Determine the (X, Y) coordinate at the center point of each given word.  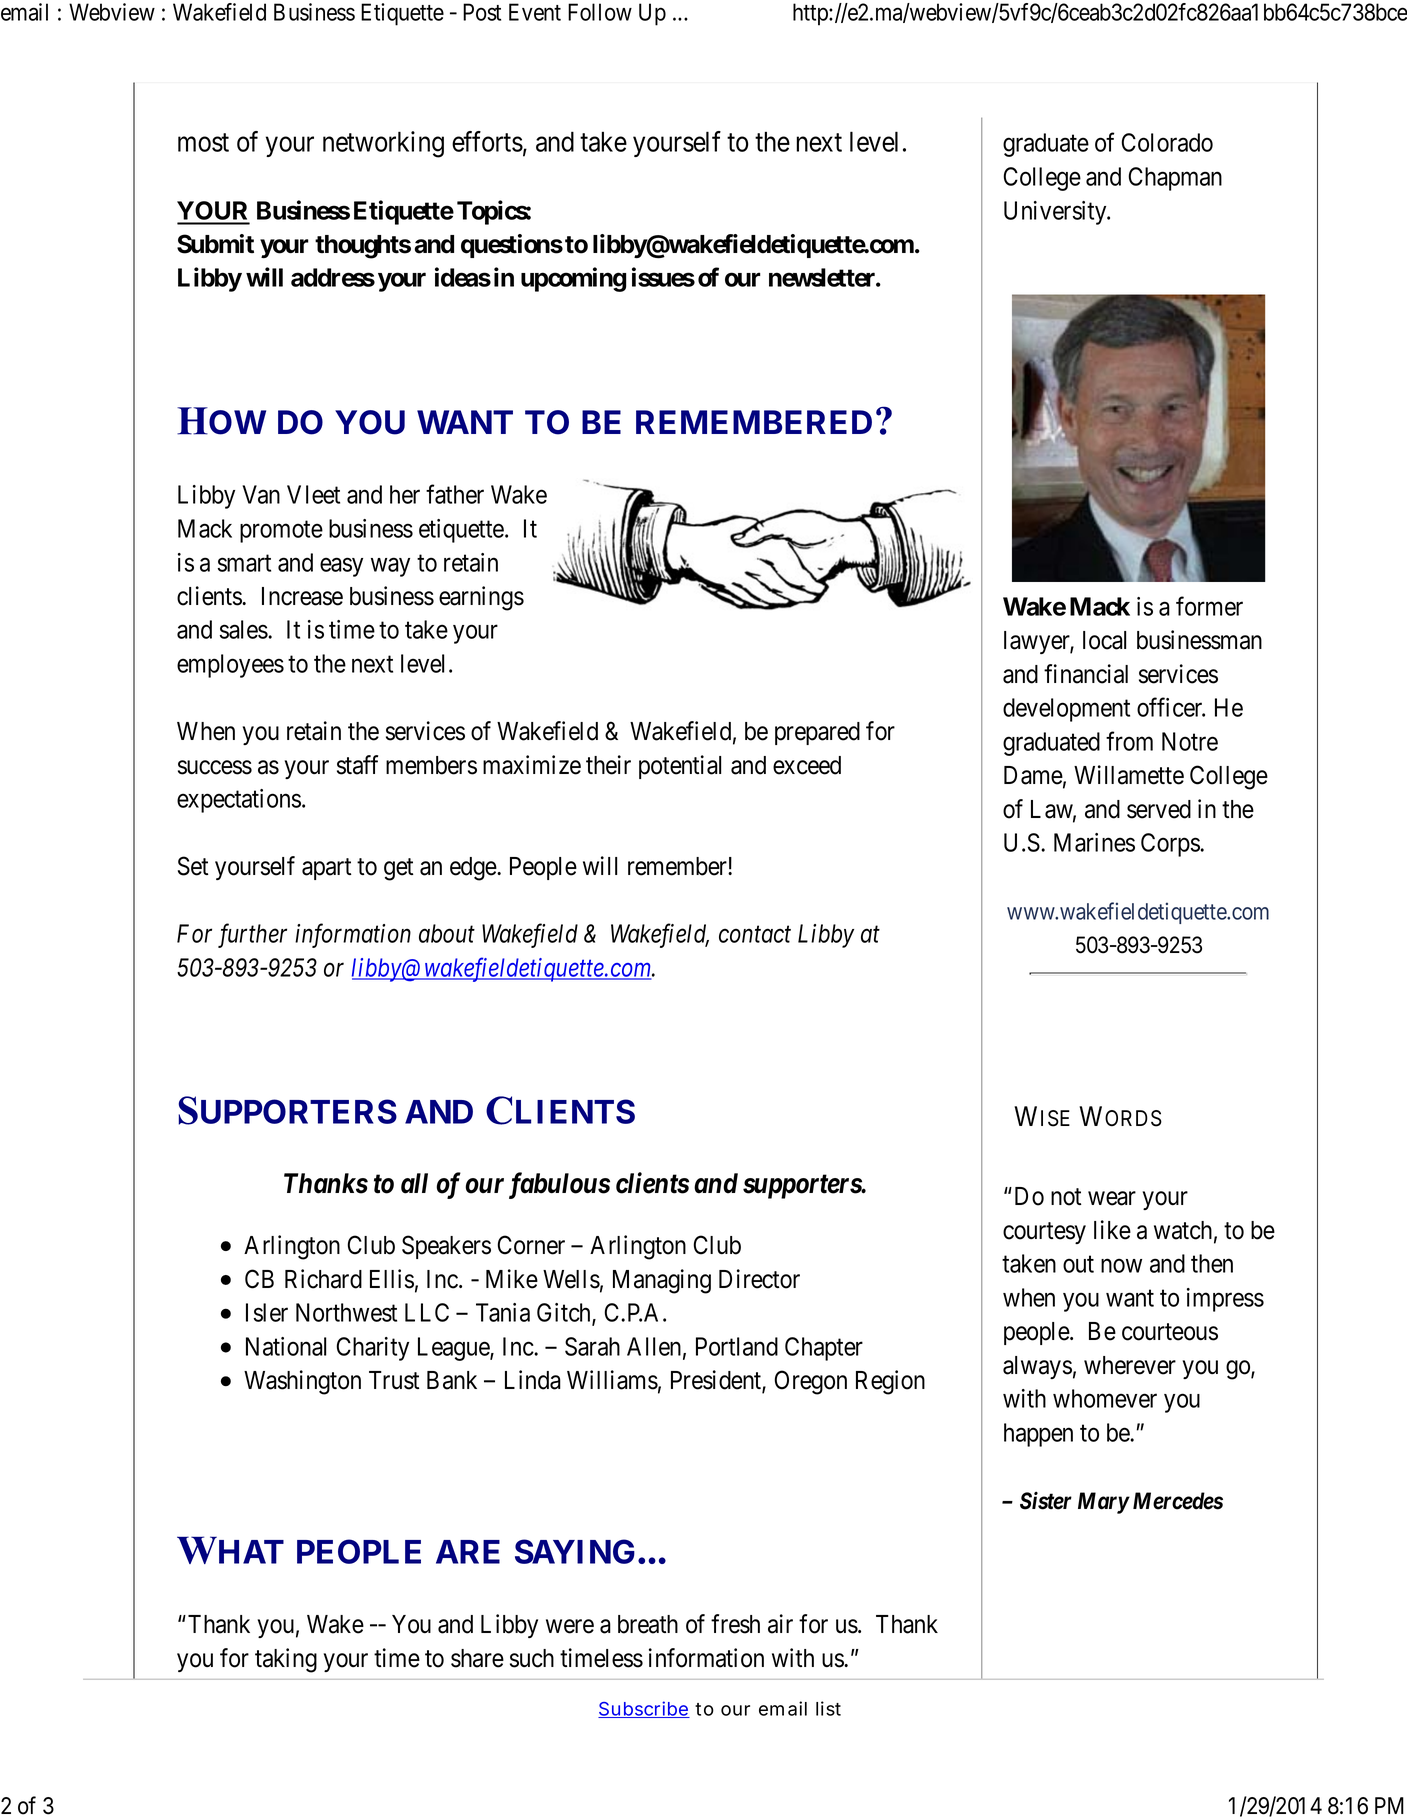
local (1104, 640)
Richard (323, 1279)
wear (1112, 1198)
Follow (600, 12)
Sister (1046, 1500)
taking (286, 1660)
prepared (817, 733)
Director (759, 1279)
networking (383, 144)
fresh (735, 1624)
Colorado (1167, 142)
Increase (302, 596)
